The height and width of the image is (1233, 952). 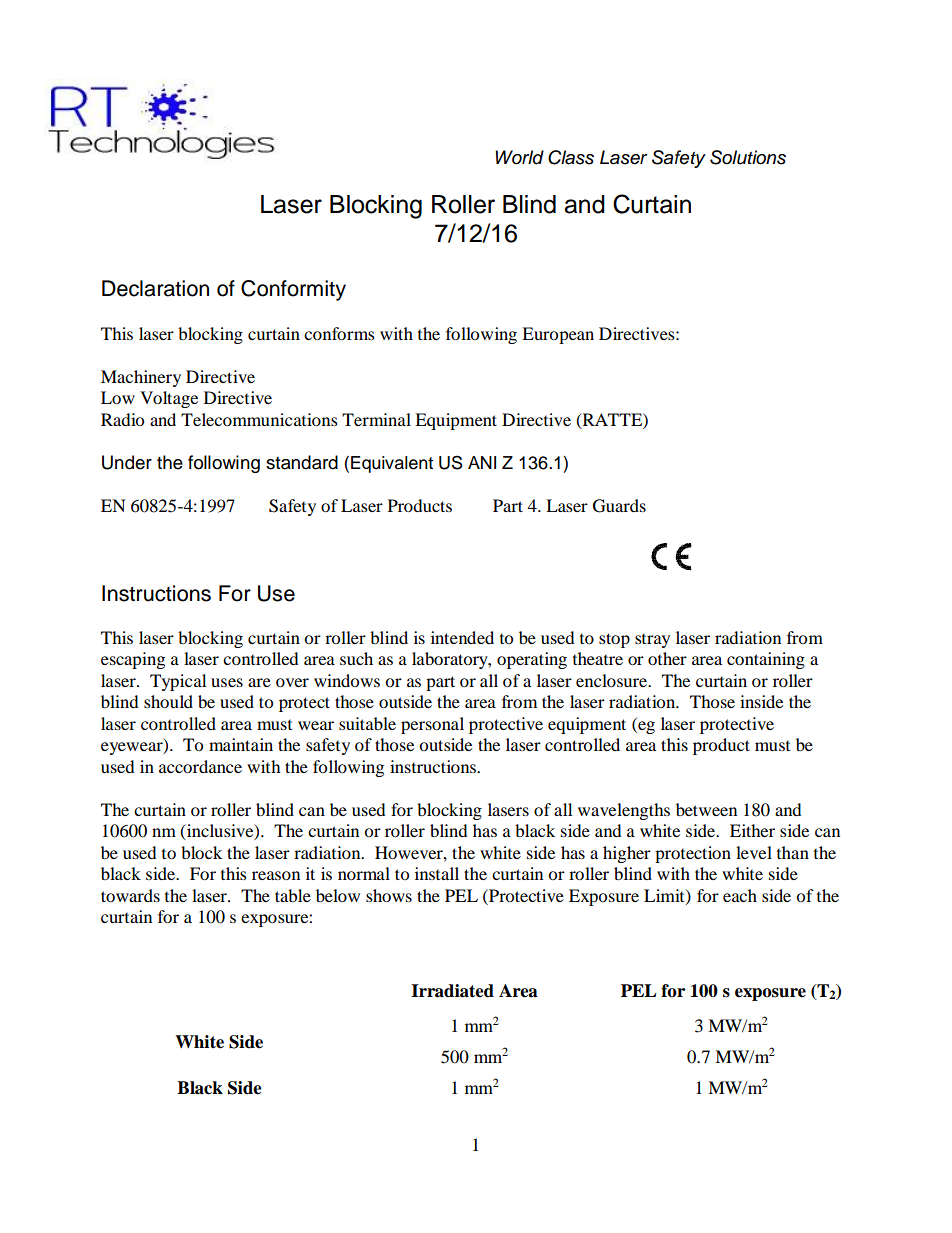 What do you see at coordinates (130, 895) in the image?
I see `towards` at bounding box center [130, 895].
